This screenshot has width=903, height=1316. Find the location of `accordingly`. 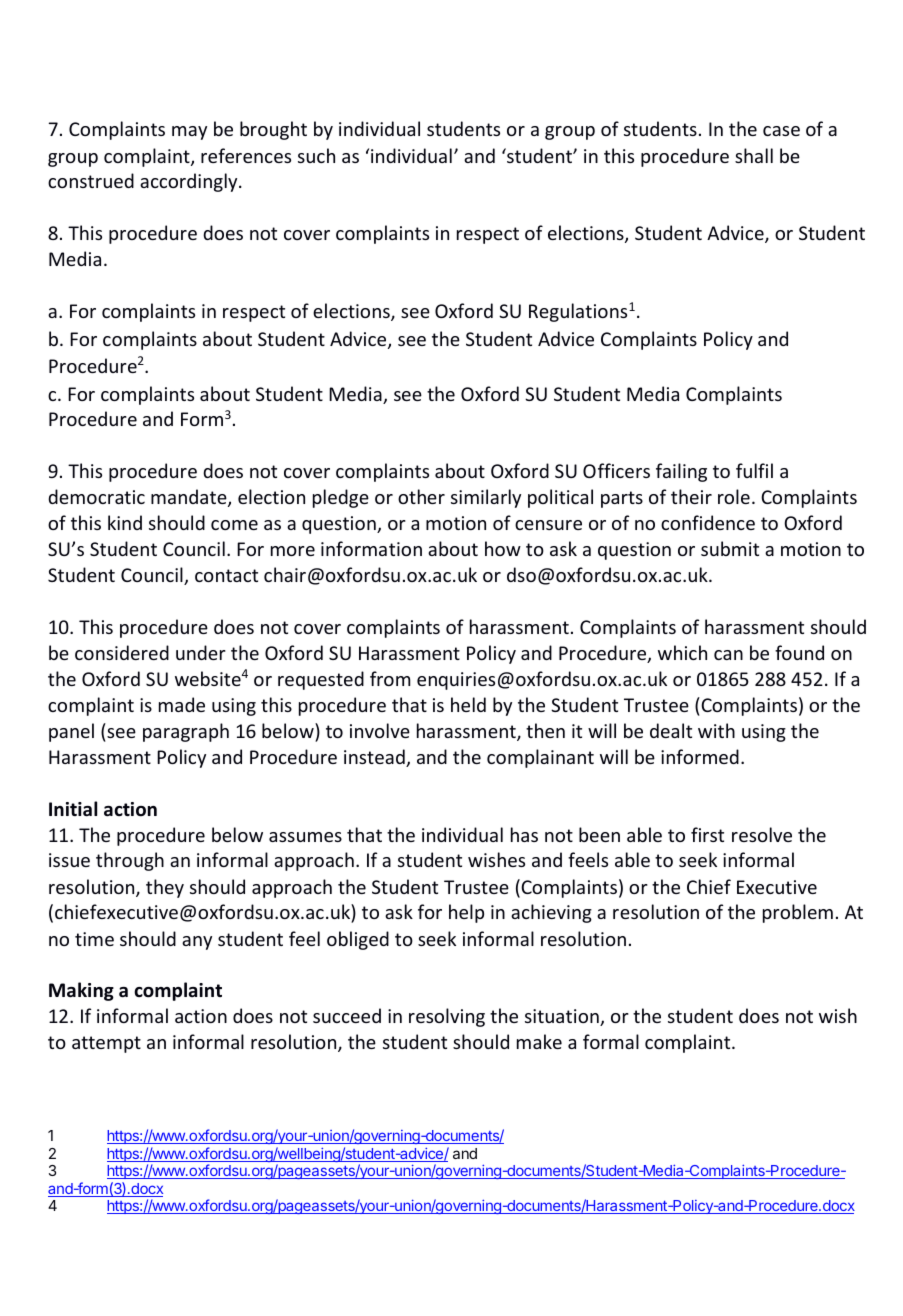

accordingly is located at coordinates (190, 182).
